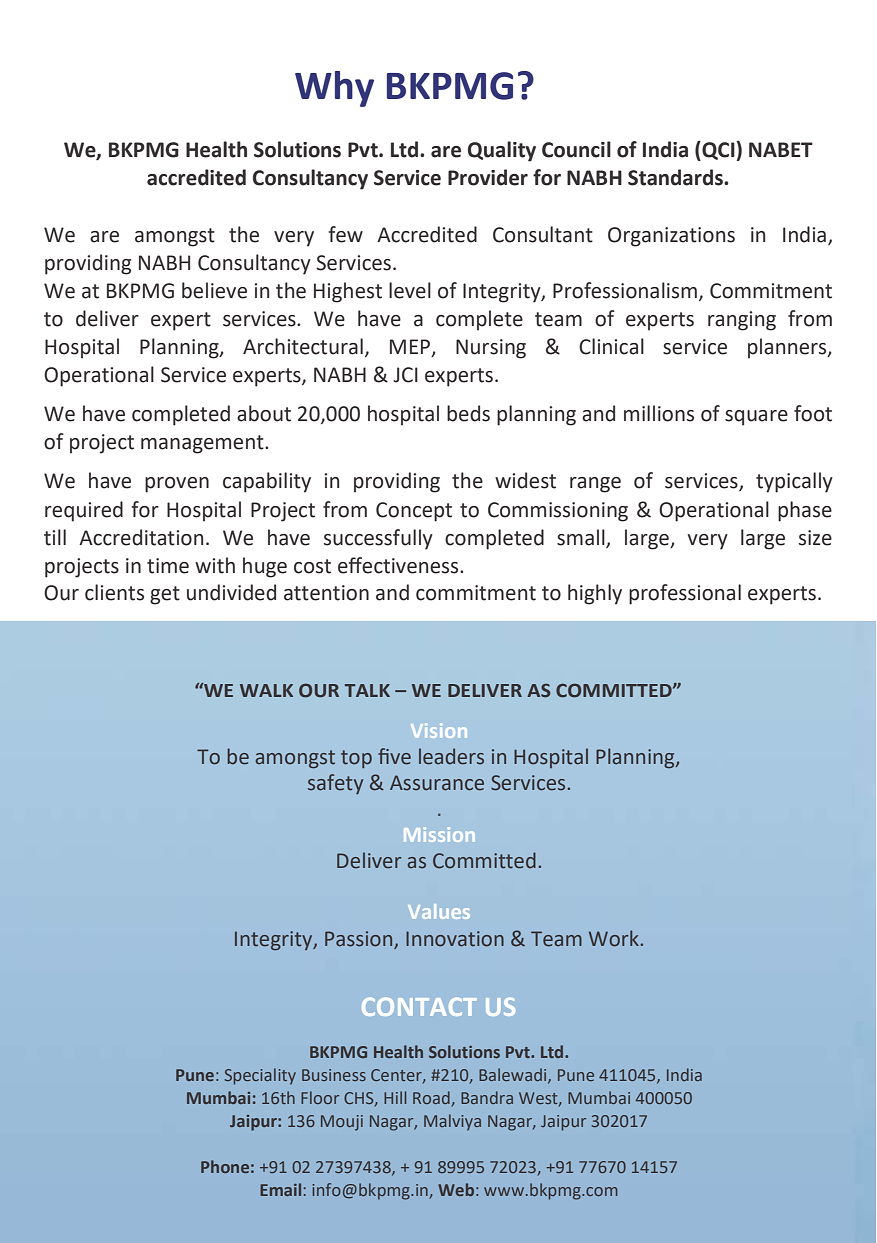 This page has width=877, height=1243. What do you see at coordinates (502, 151) in the page?
I see `Quality` at bounding box center [502, 151].
